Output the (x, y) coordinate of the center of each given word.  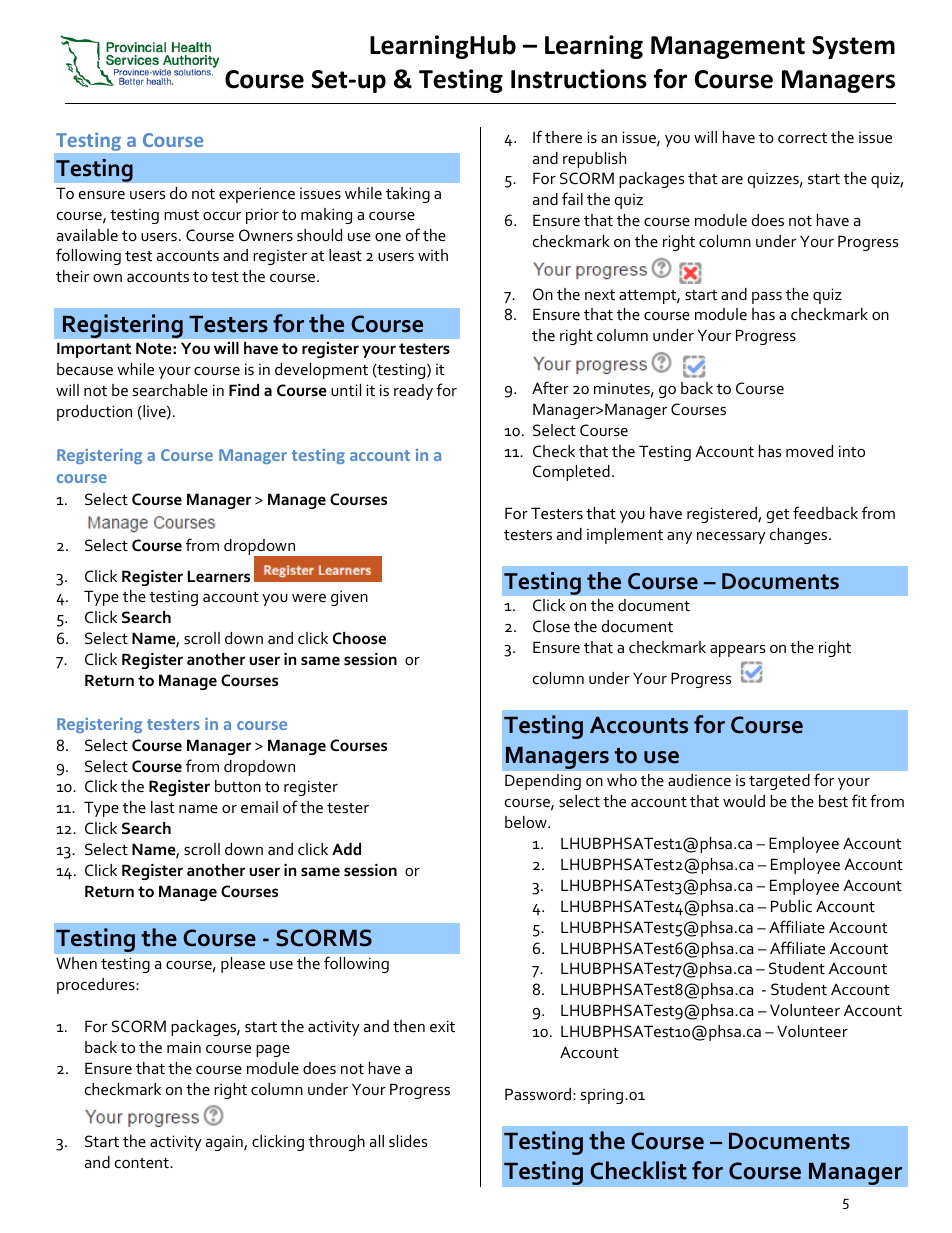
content (143, 1163)
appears (737, 651)
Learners (219, 576)
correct (802, 138)
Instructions (579, 79)
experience (257, 195)
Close (551, 626)
